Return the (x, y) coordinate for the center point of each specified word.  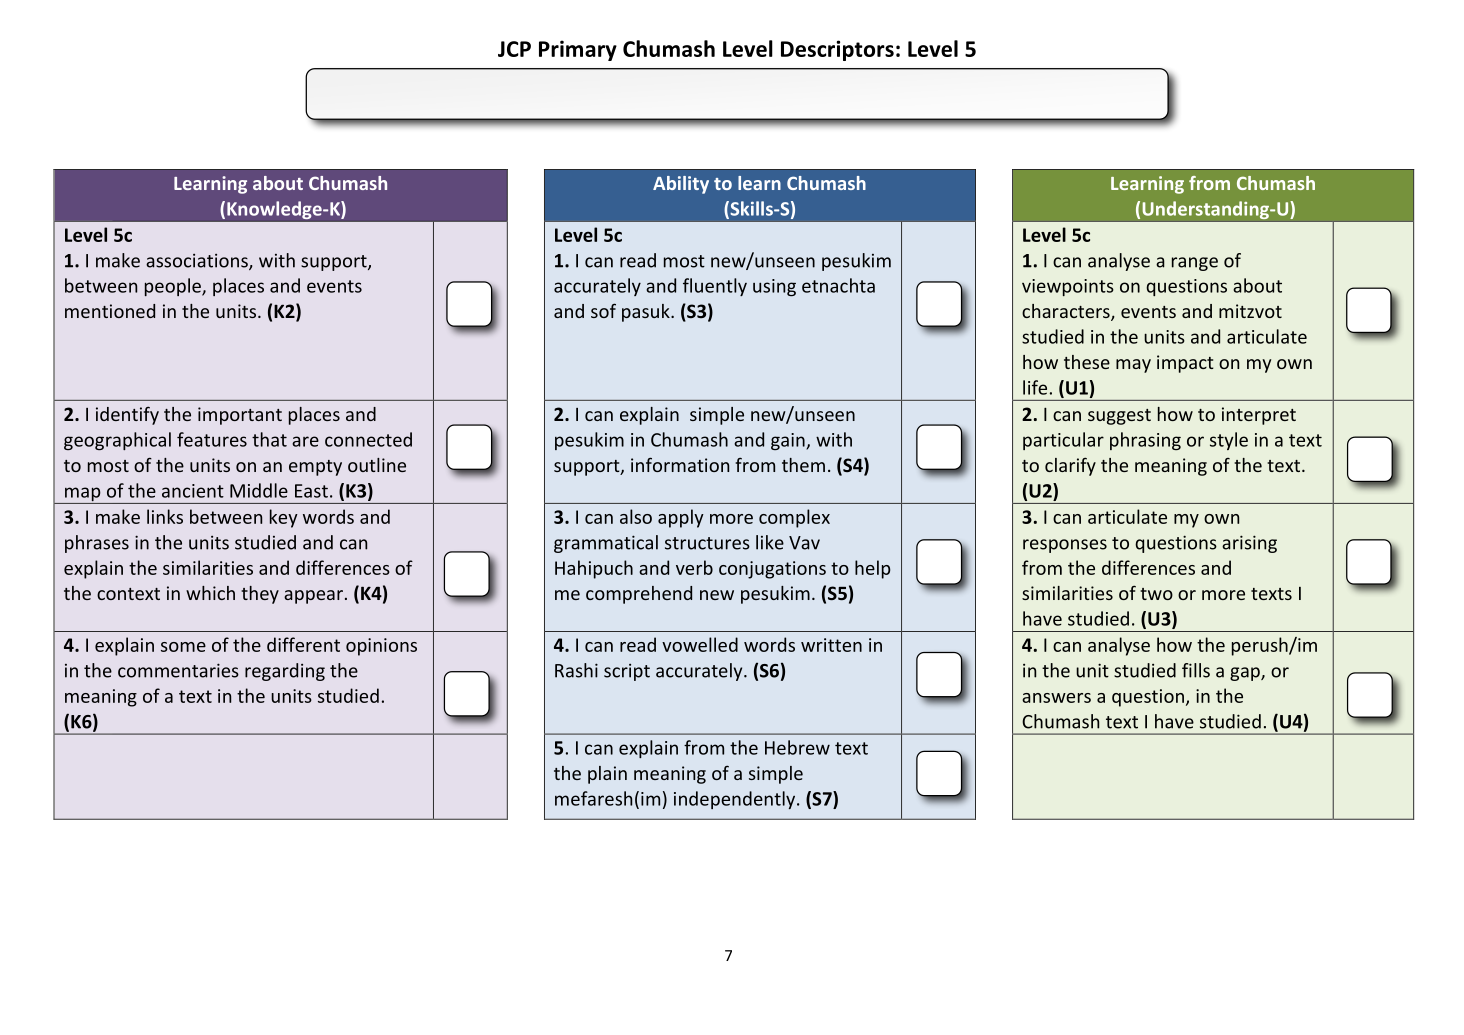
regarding (285, 672)
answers (1056, 698)
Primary (578, 50)
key (284, 518)
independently (736, 800)
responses (1065, 546)
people (174, 287)
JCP (514, 49)
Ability (681, 185)
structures (707, 543)
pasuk (647, 313)
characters (1067, 312)
